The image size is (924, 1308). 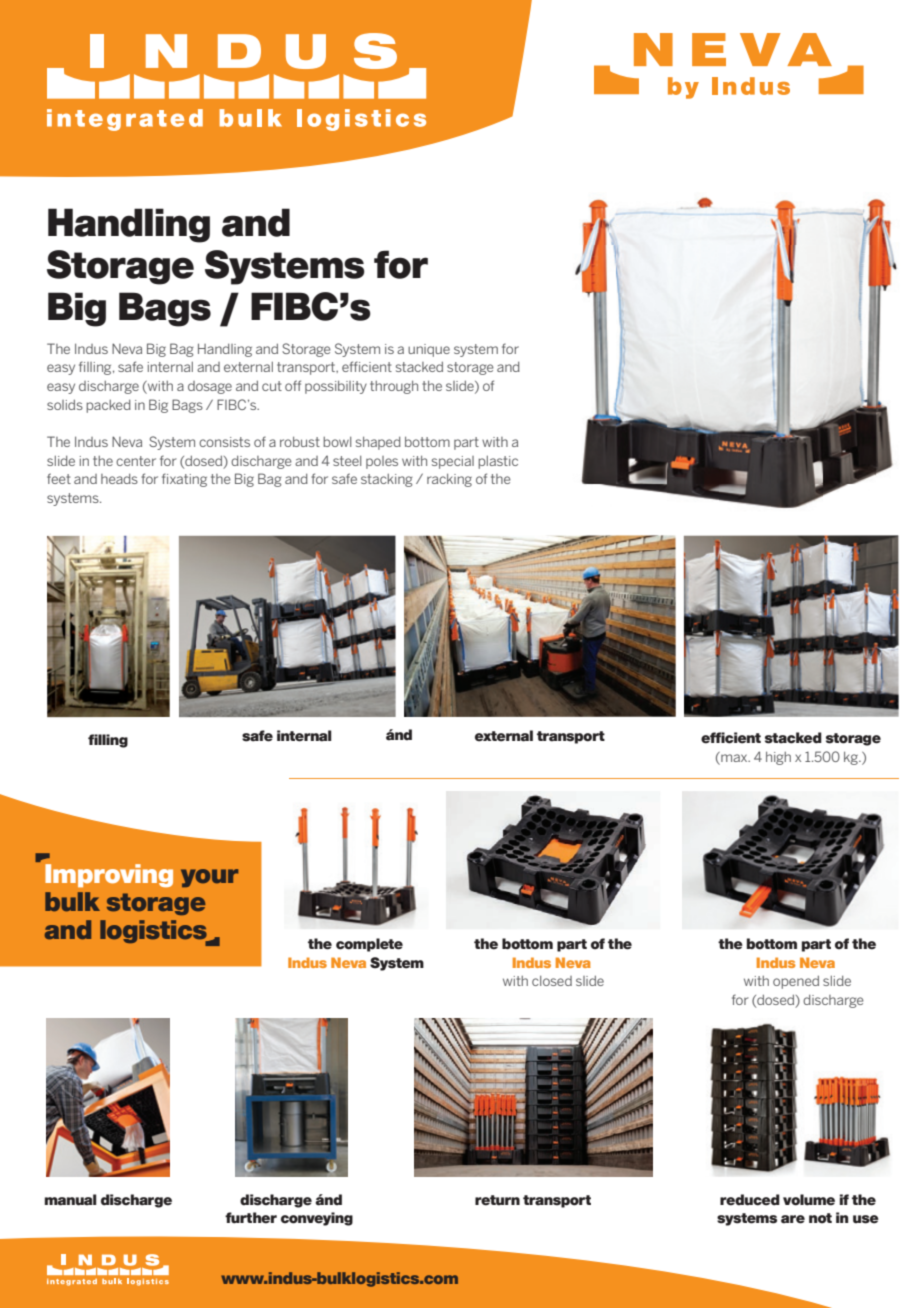 What do you see at coordinates (497, 1200) in the document?
I see `return` at bounding box center [497, 1200].
